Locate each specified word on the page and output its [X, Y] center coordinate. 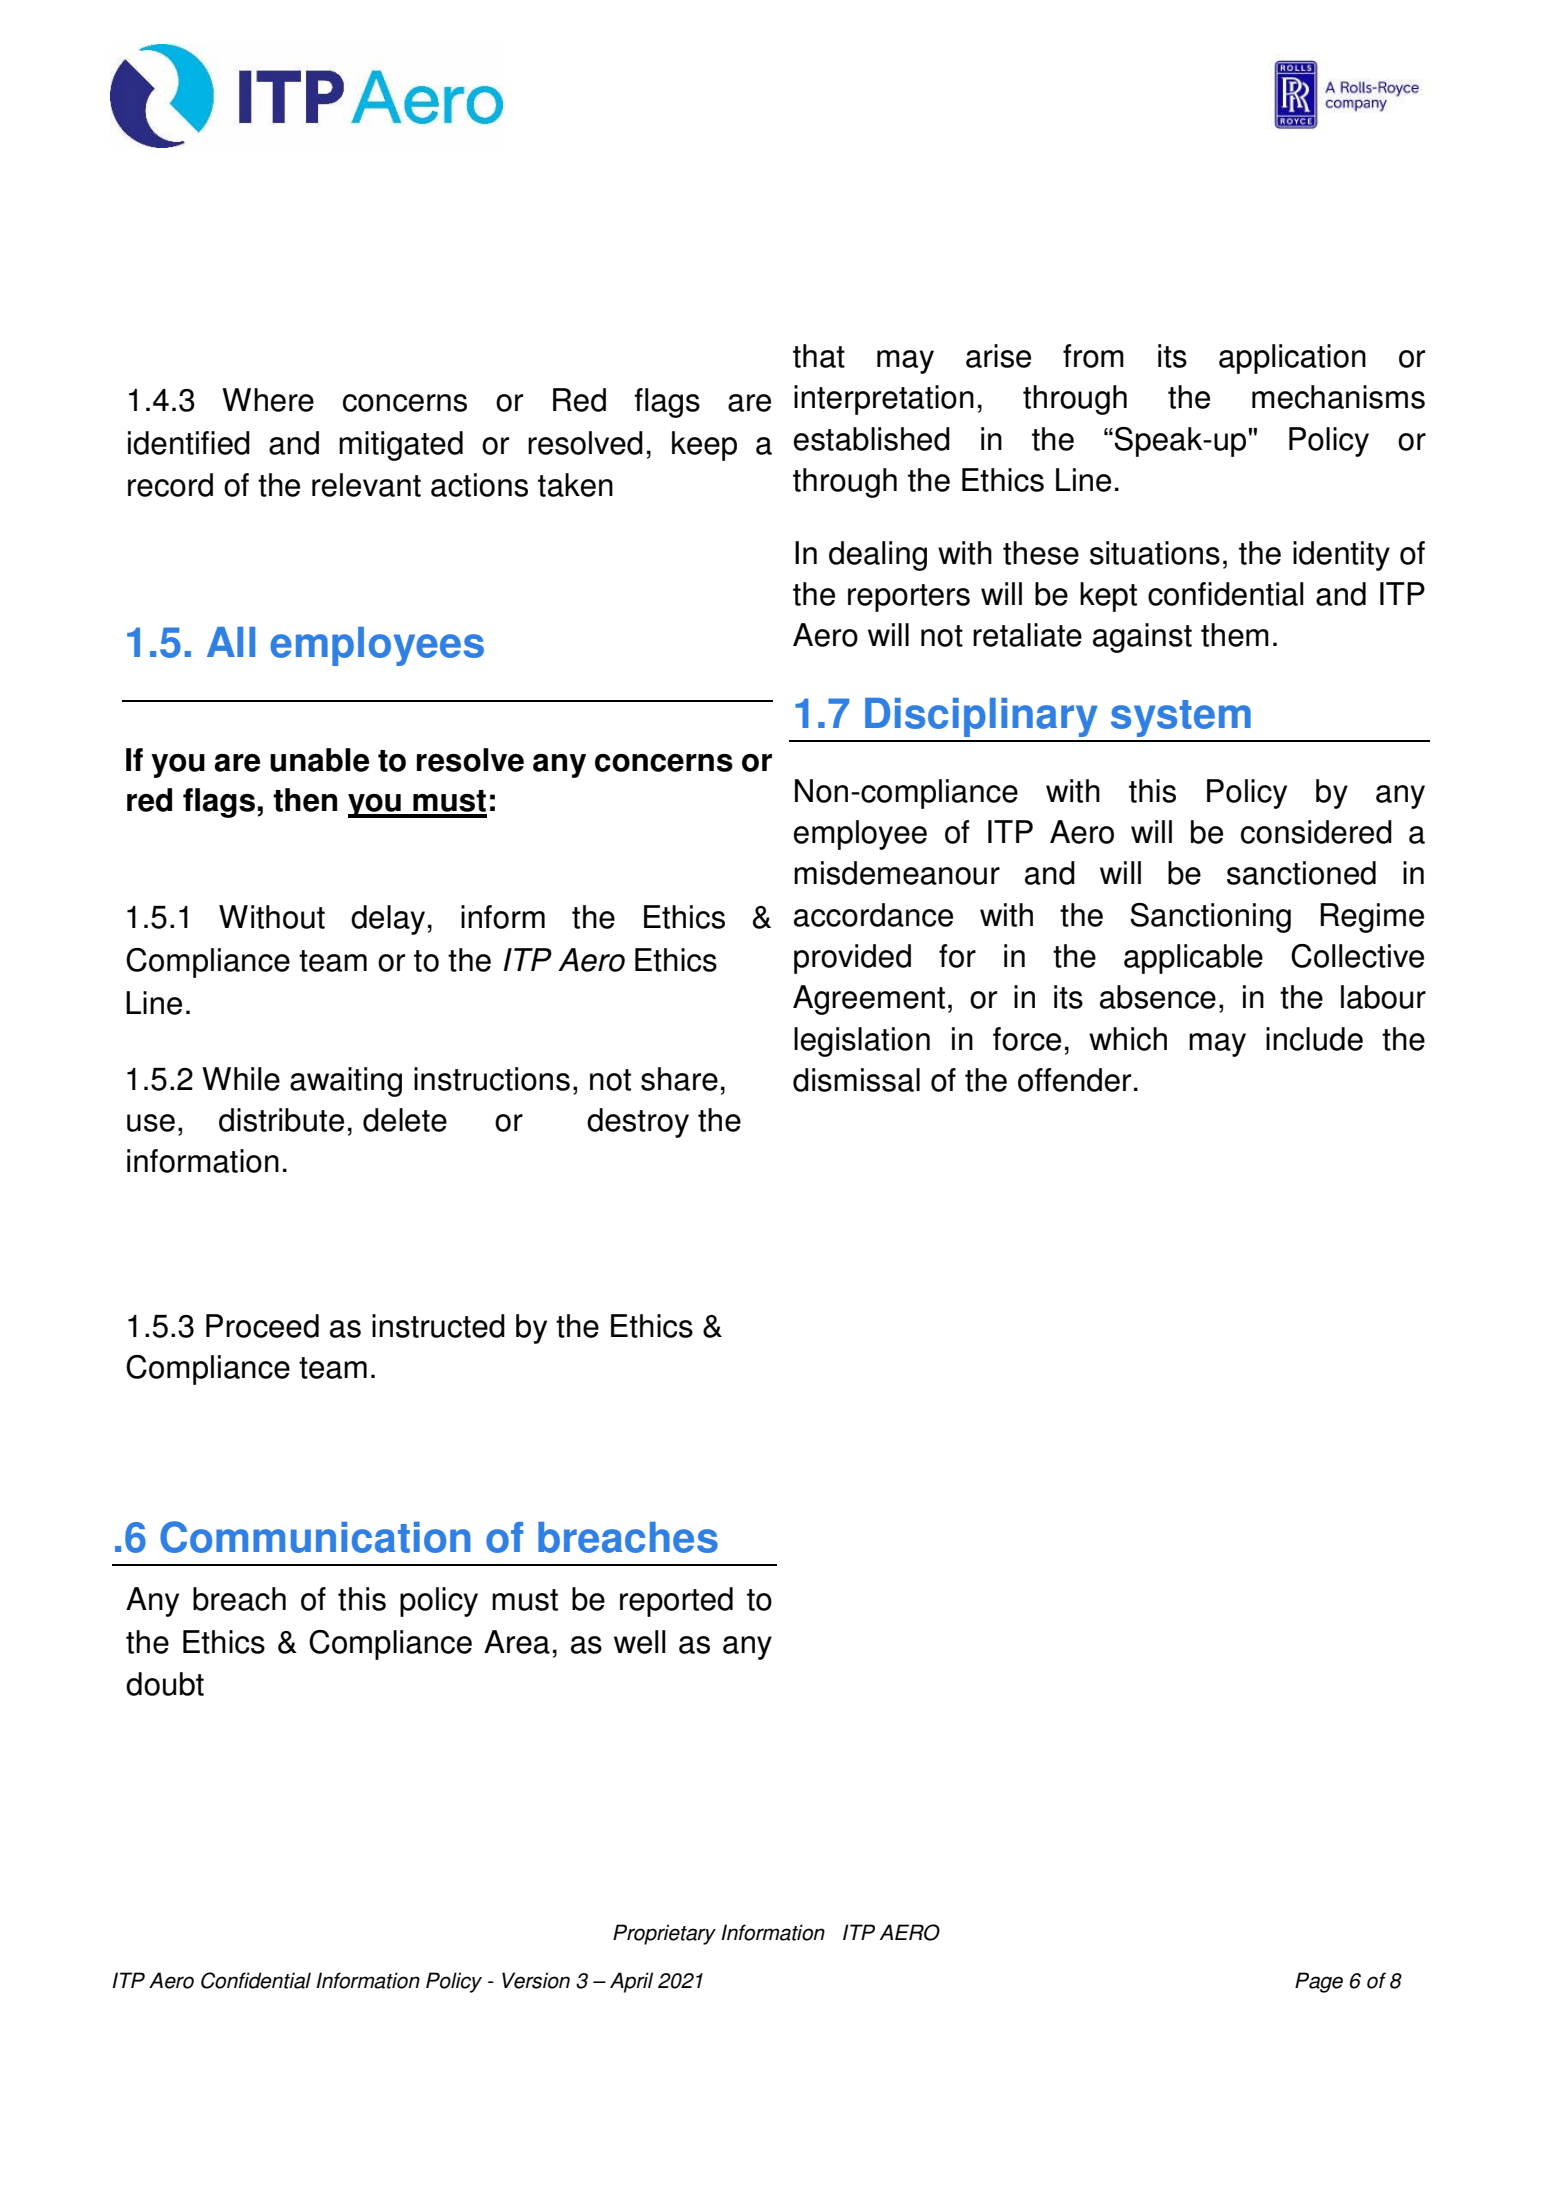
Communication [315, 1537]
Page [1319, 1982]
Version [536, 1980]
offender [1074, 1080]
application [1292, 359]
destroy [638, 1123]
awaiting [346, 1082]
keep [704, 446]
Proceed [262, 1326]
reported [676, 1602]
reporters [909, 598]
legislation [862, 1042]
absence [1158, 997]
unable [319, 760]
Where [268, 400]
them [1235, 635]
